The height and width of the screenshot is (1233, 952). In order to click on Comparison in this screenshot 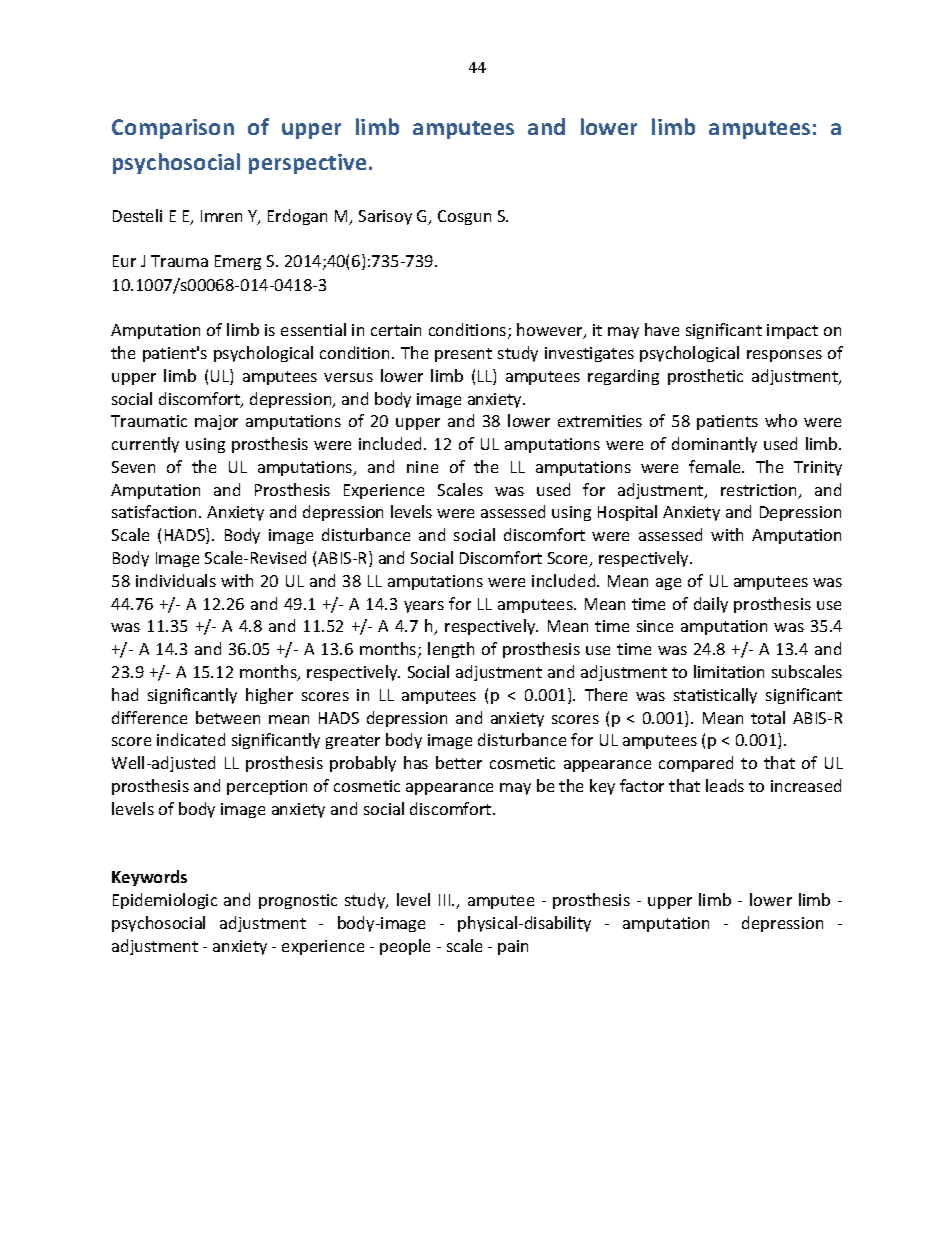, I will do `click(173, 129)`.
